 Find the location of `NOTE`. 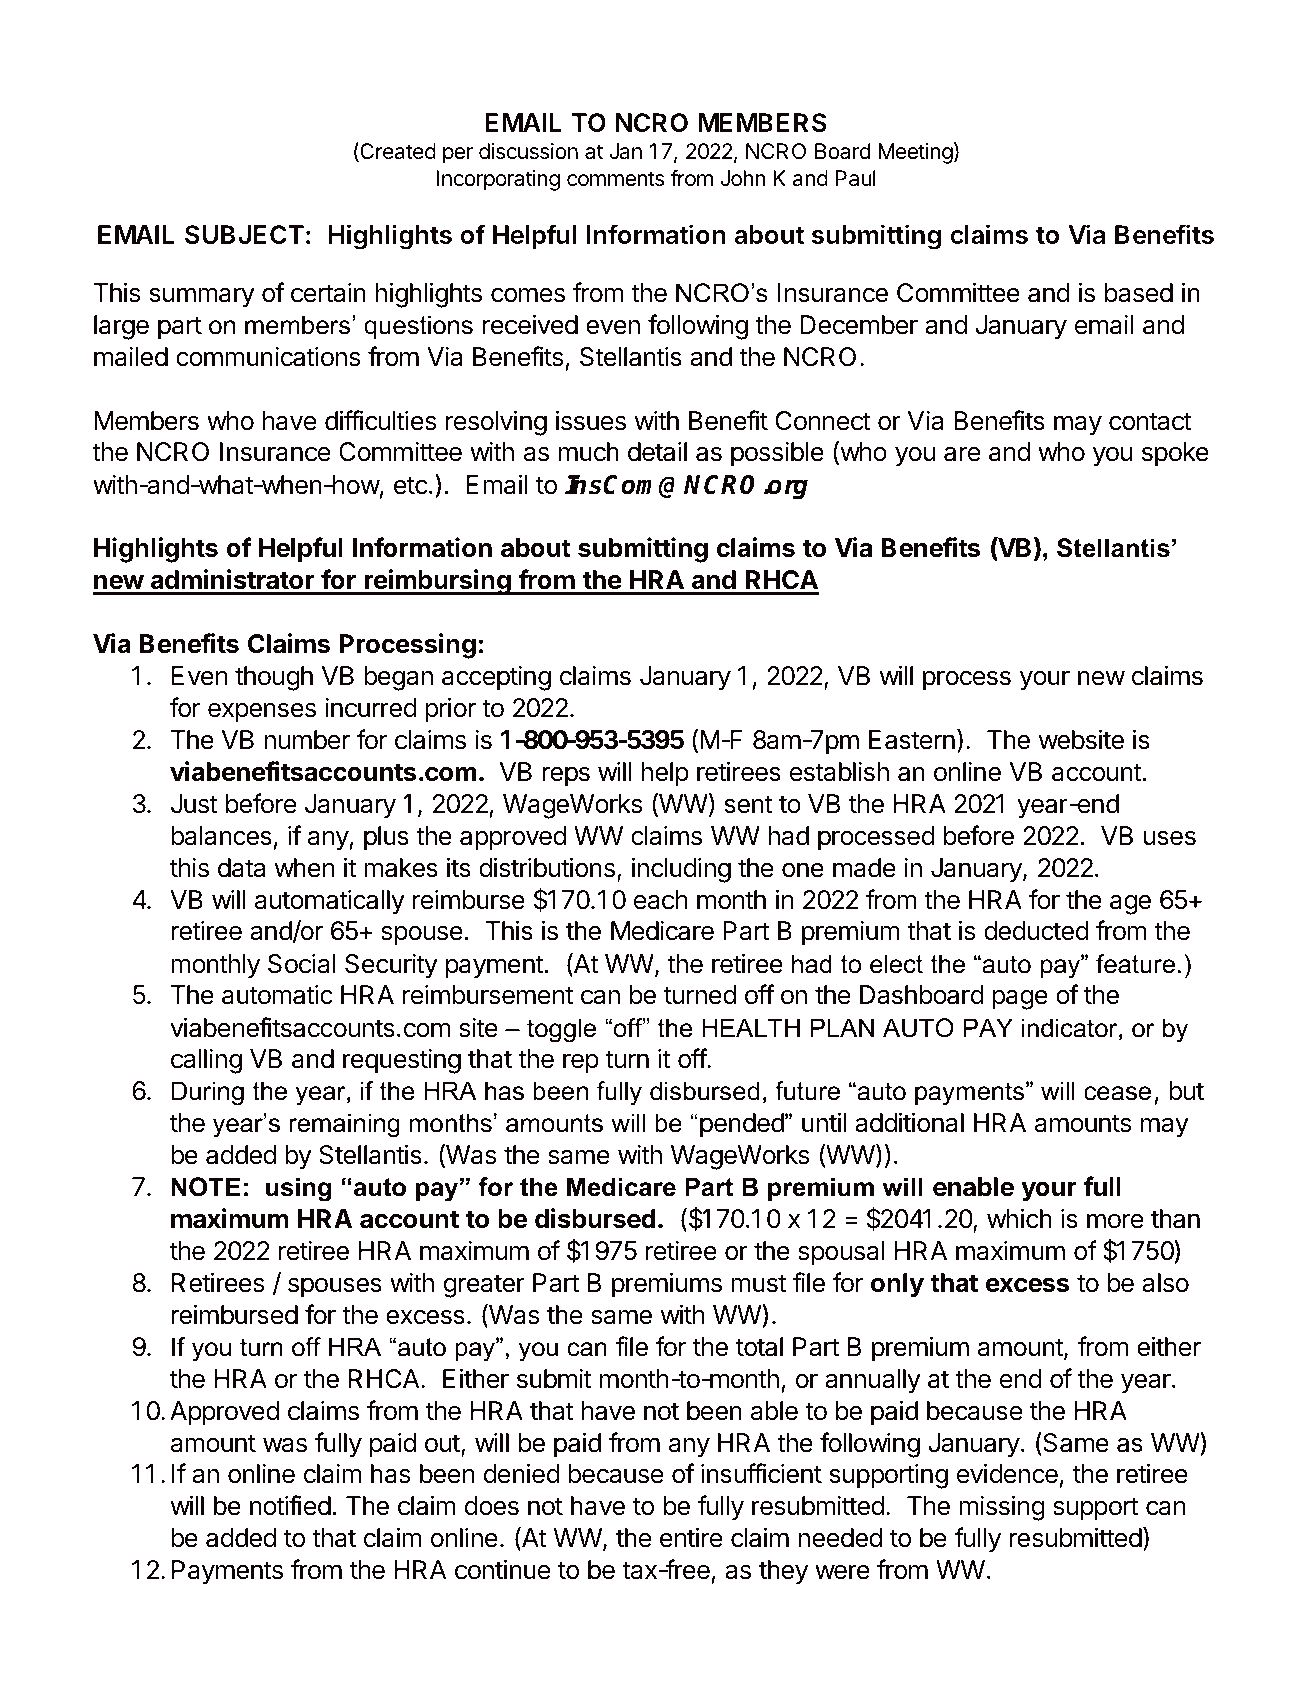

NOTE is located at coordinates (206, 1187).
